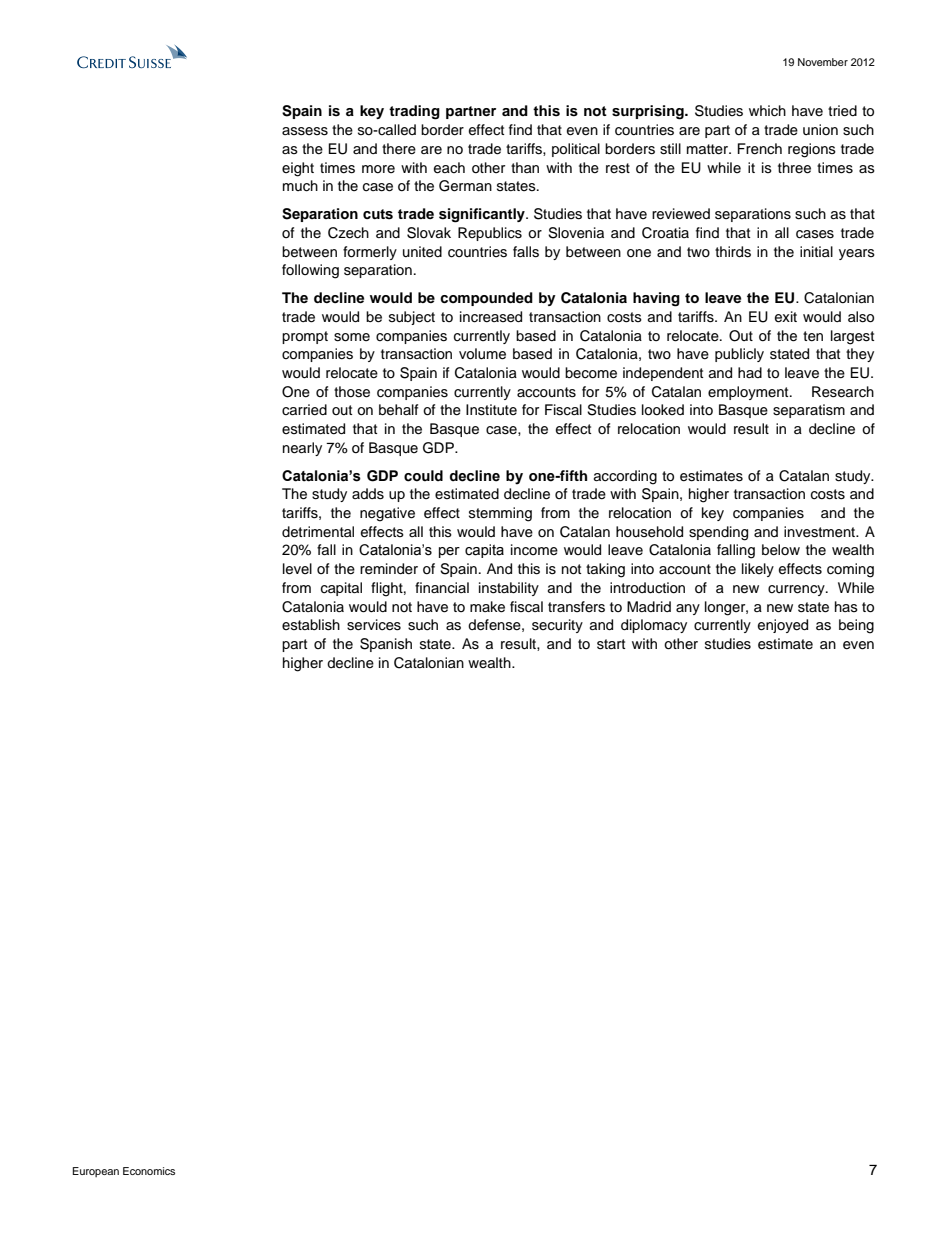 The height and width of the image is (1233, 952). Describe the element at coordinates (856, 626) in the image. I see `being` at that location.
